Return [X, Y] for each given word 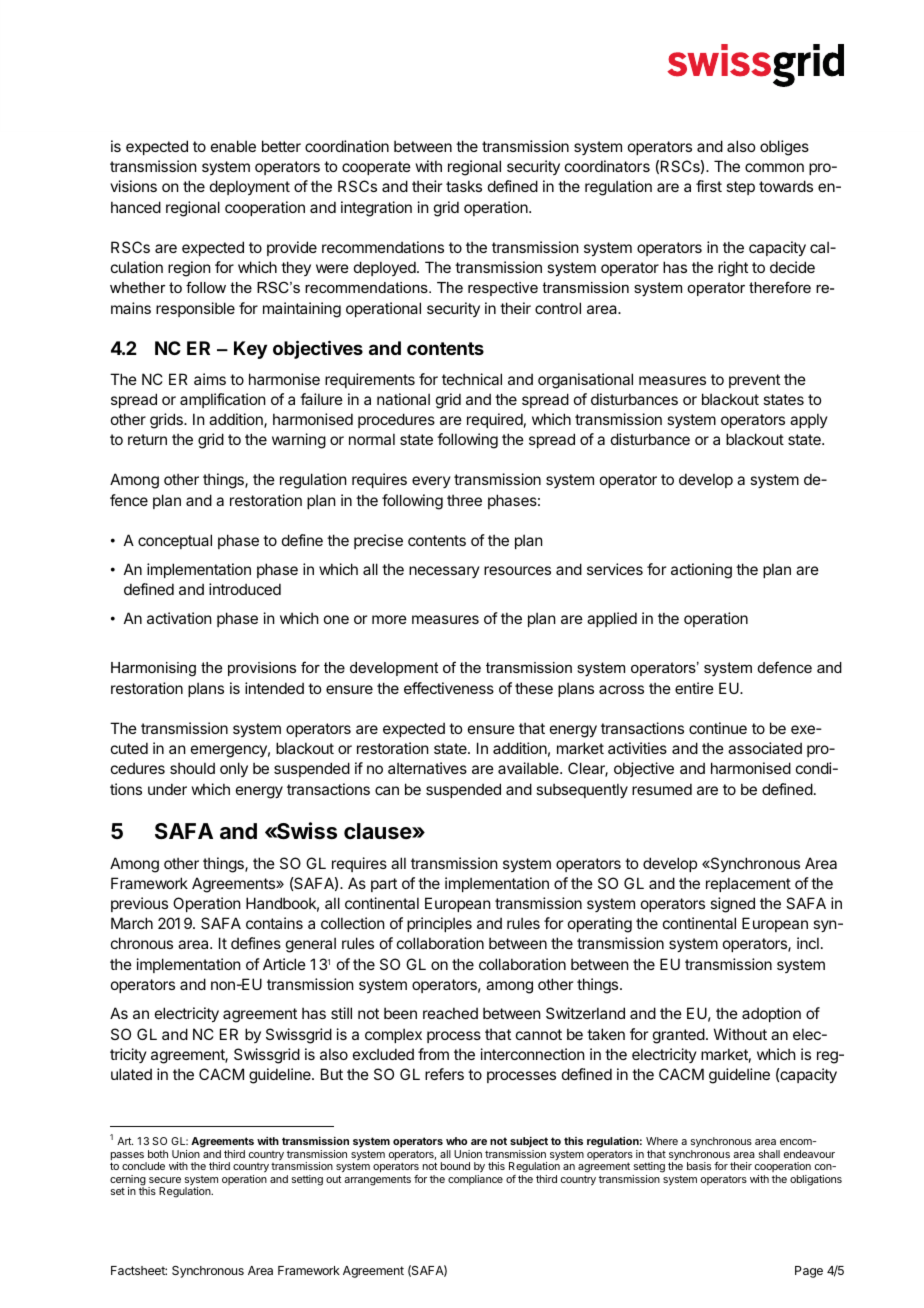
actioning [701, 571]
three [464, 500]
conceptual [175, 541]
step [740, 188]
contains [274, 923]
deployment [250, 187]
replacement [748, 884]
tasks [464, 186]
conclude [143, 1166]
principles [439, 924]
